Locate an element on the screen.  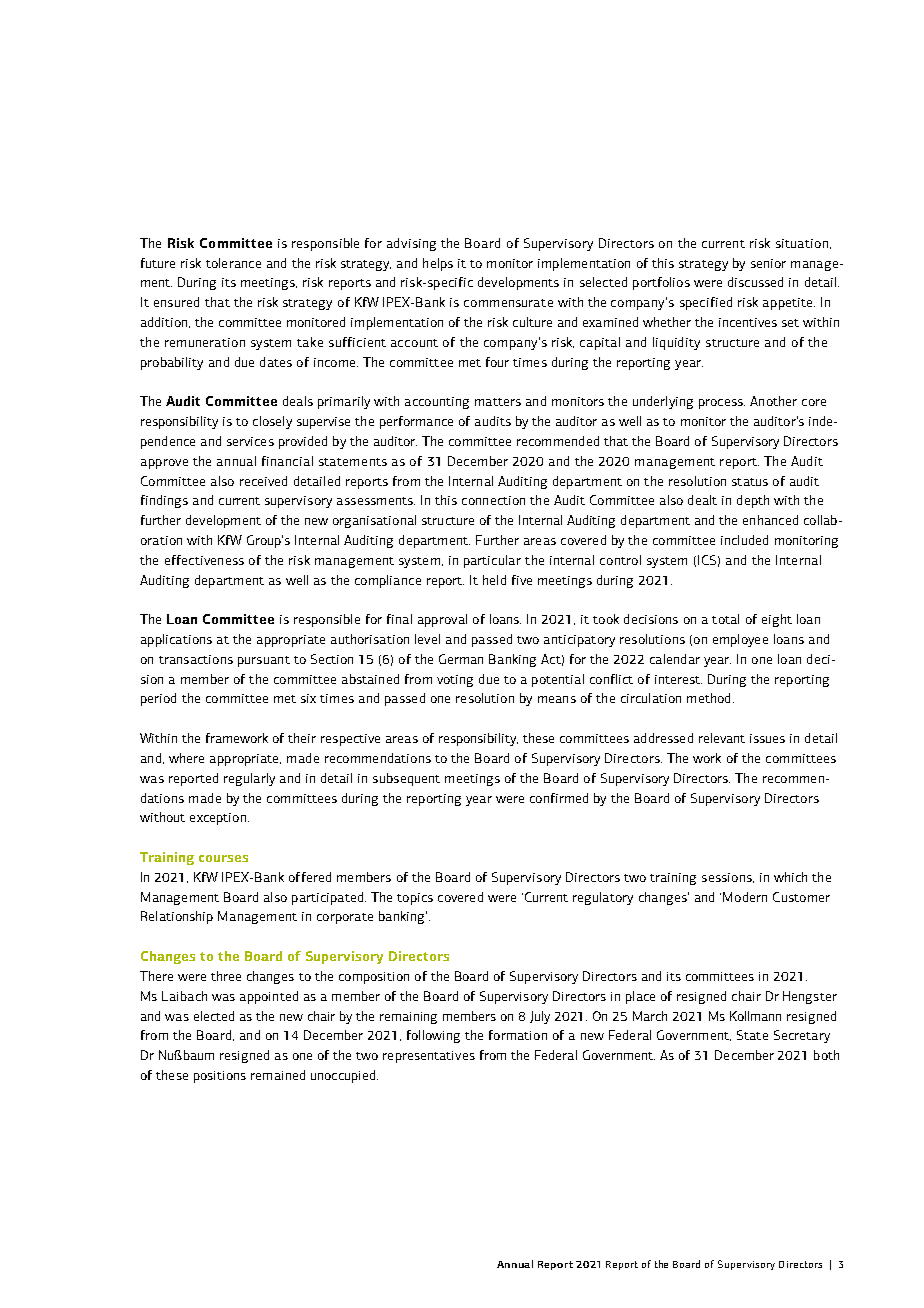
topics is located at coordinates (415, 899).
